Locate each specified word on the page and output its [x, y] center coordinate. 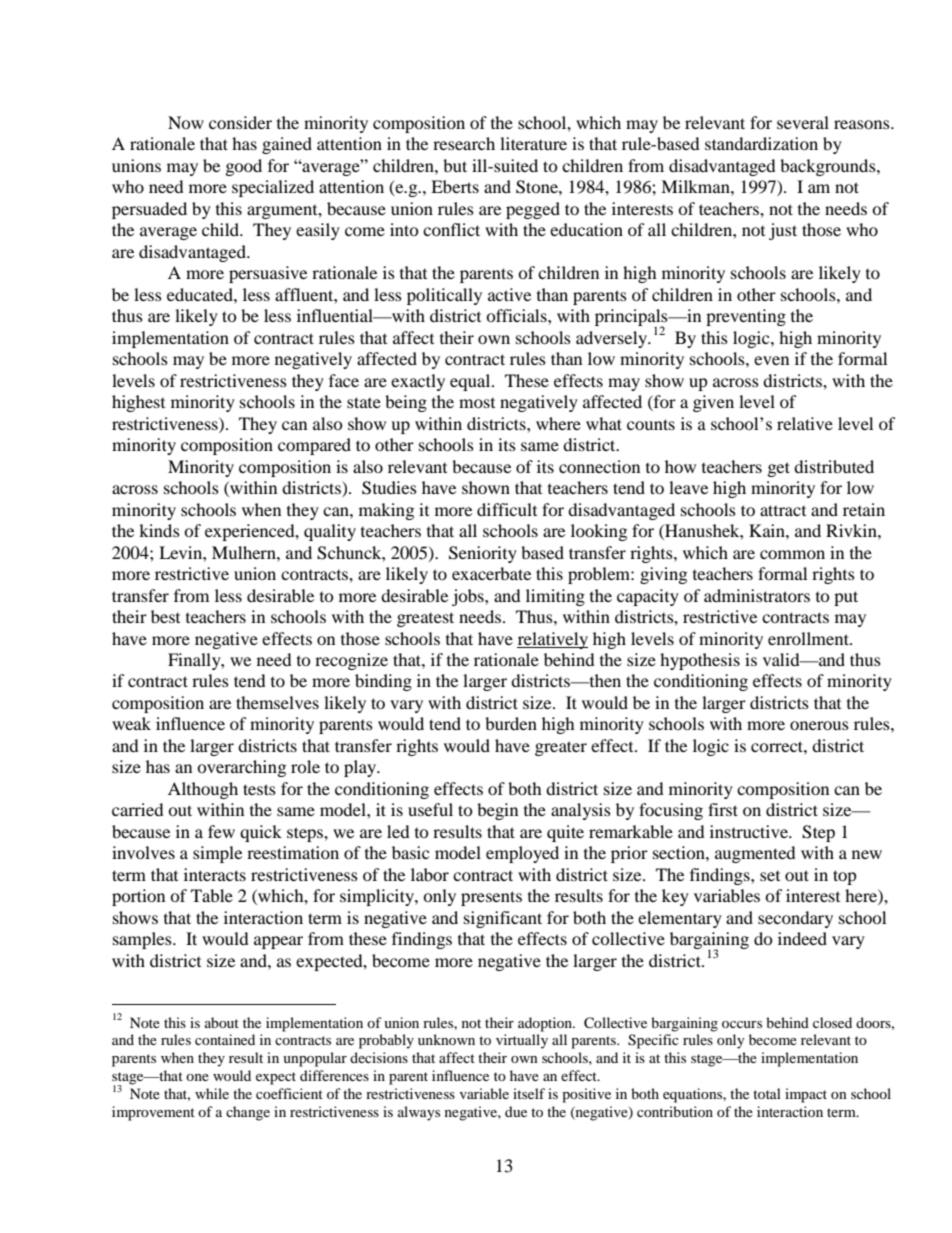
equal [471, 382]
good [244, 167]
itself [529, 1093]
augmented [755, 854]
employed [522, 854]
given [713, 403]
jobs [469, 597]
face [344, 380]
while [212, 1093]
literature [533, 143]
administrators [757, 595]
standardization [761, 143]
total [767, 1093]
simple [217, 854]
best [165, 616]
